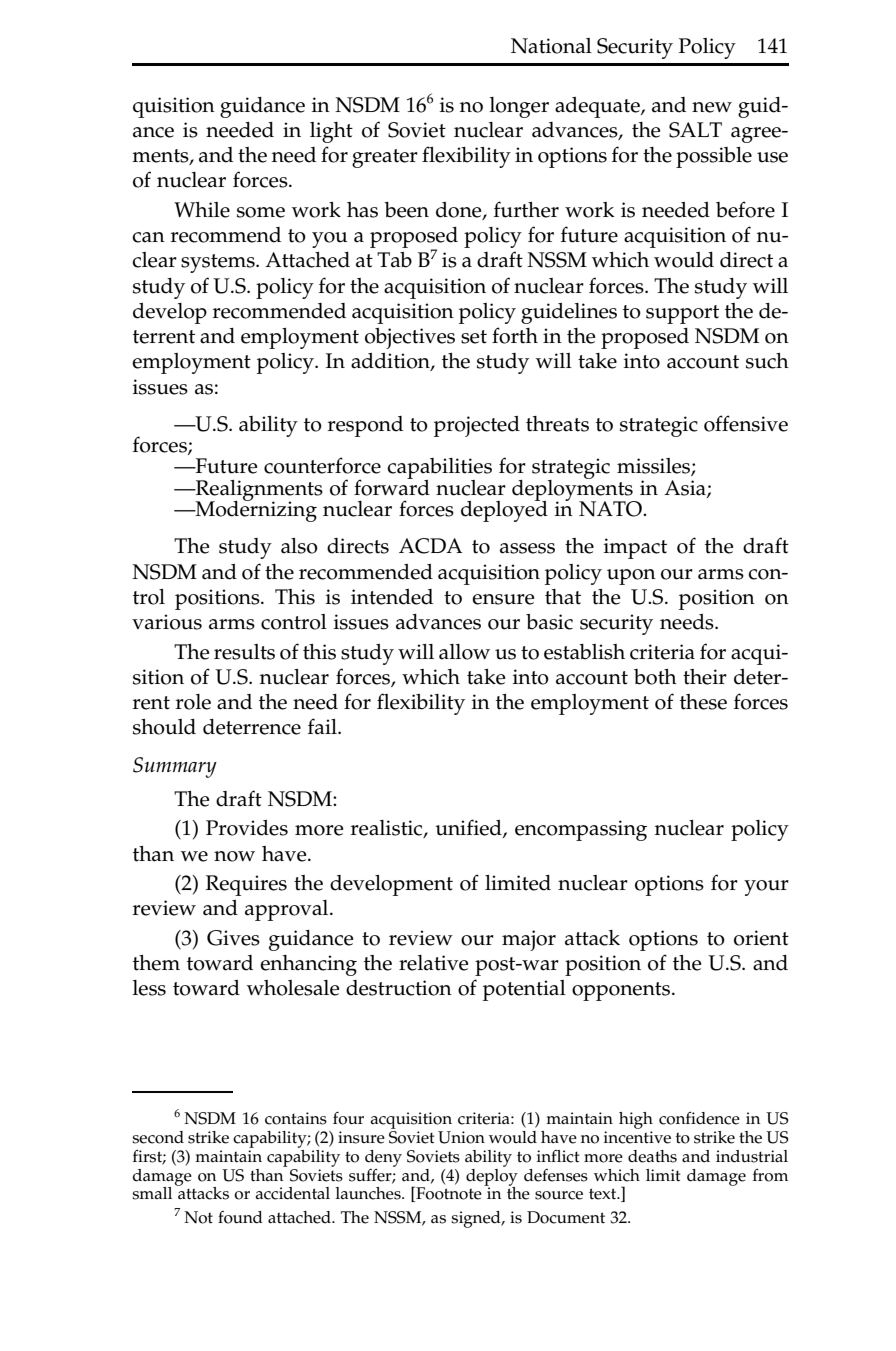  What do you see at coordinates (477, 426) in the document?
I see `projected` at bounding box center [477, 426].
